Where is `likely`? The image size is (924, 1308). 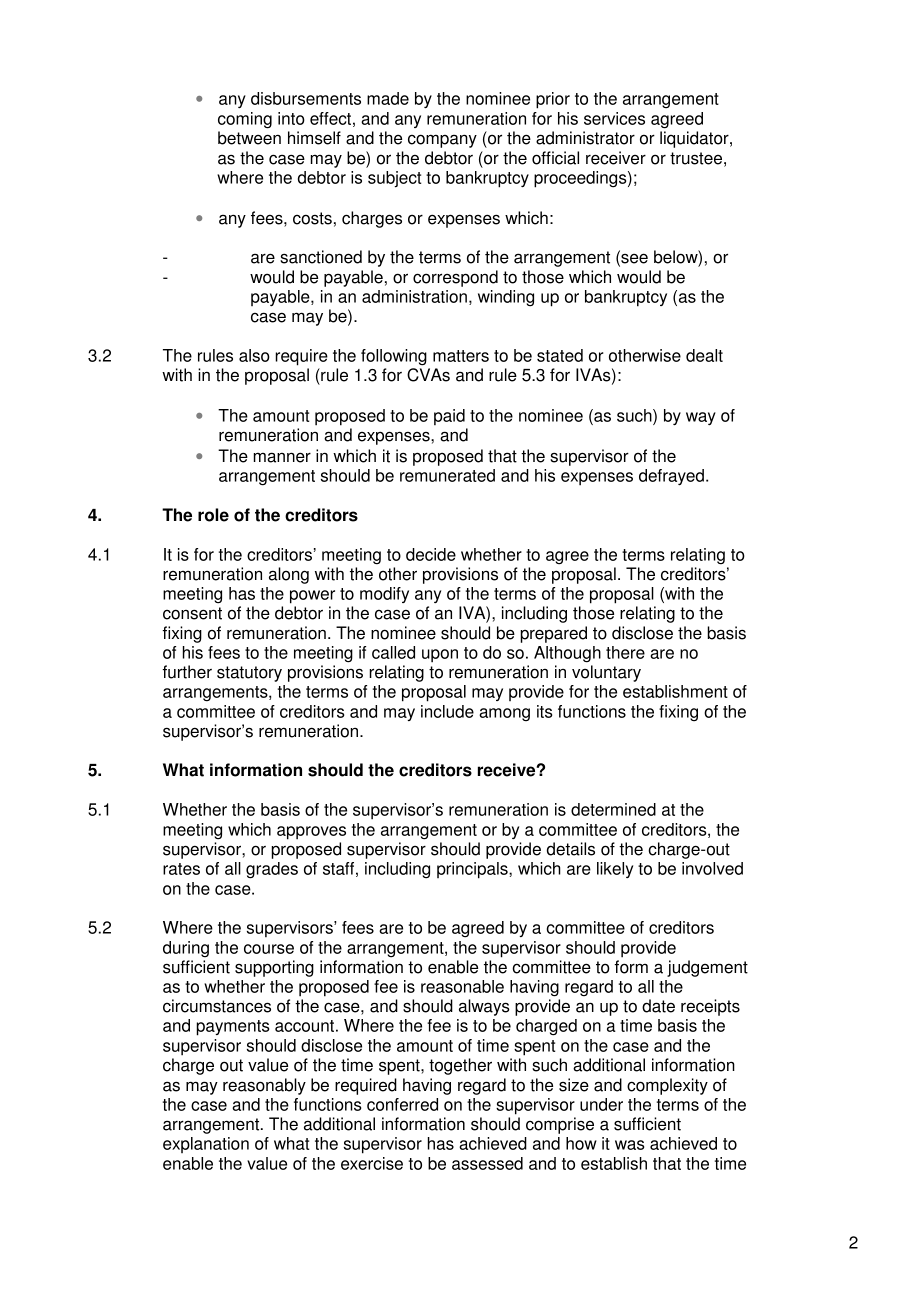 likely is located at coordinates (615, 870).
